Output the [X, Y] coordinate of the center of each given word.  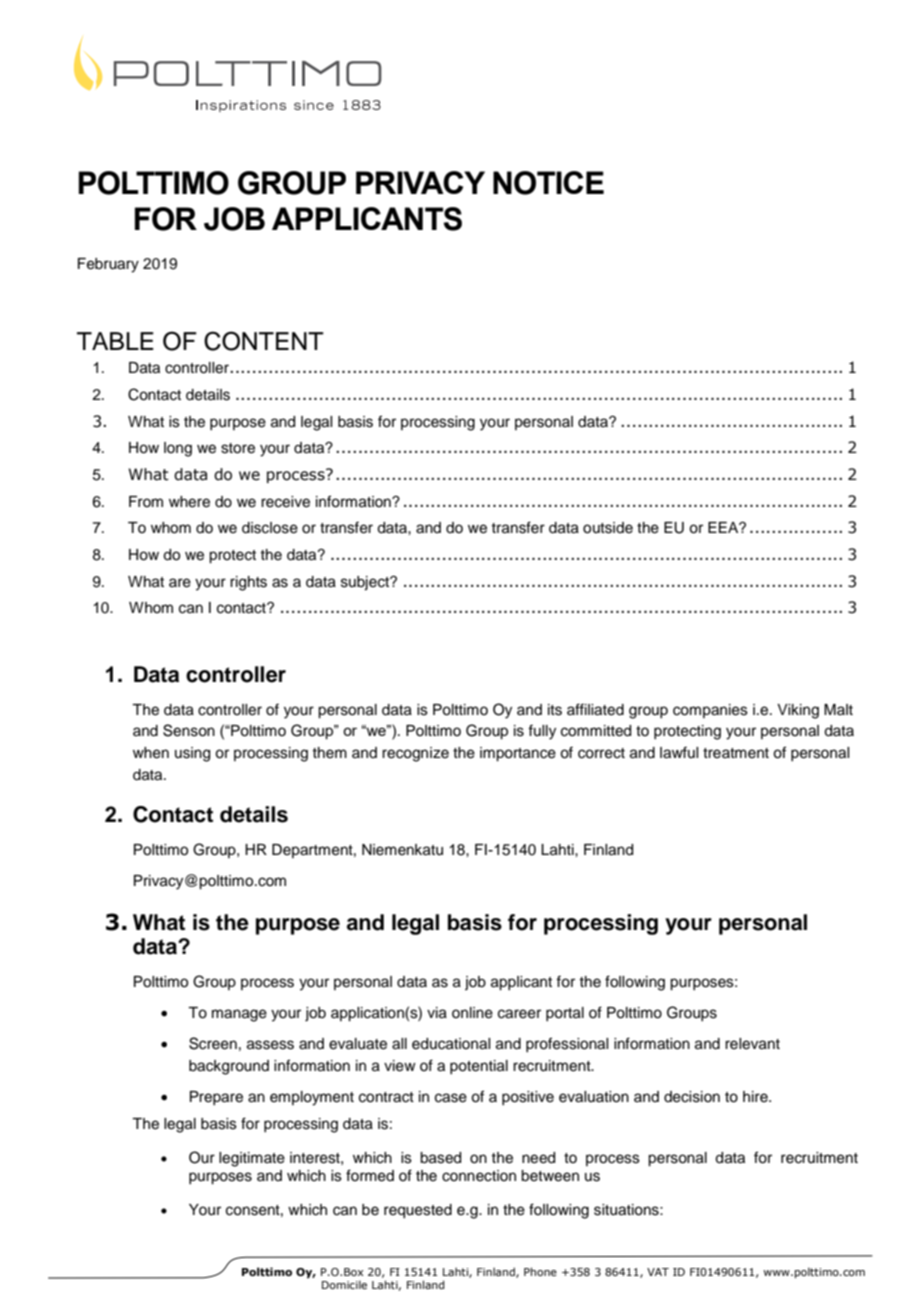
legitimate [252, 1159]
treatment [736, 753]
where [189, 502]
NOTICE [548, 183]
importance [518, 754]
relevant [752, 1044]
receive [285, 502]
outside [608, 528]
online [472, 1013]
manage [239, 1015]
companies [710, 711]
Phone [540, 1271]
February [108, 265]
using [192, 754]
